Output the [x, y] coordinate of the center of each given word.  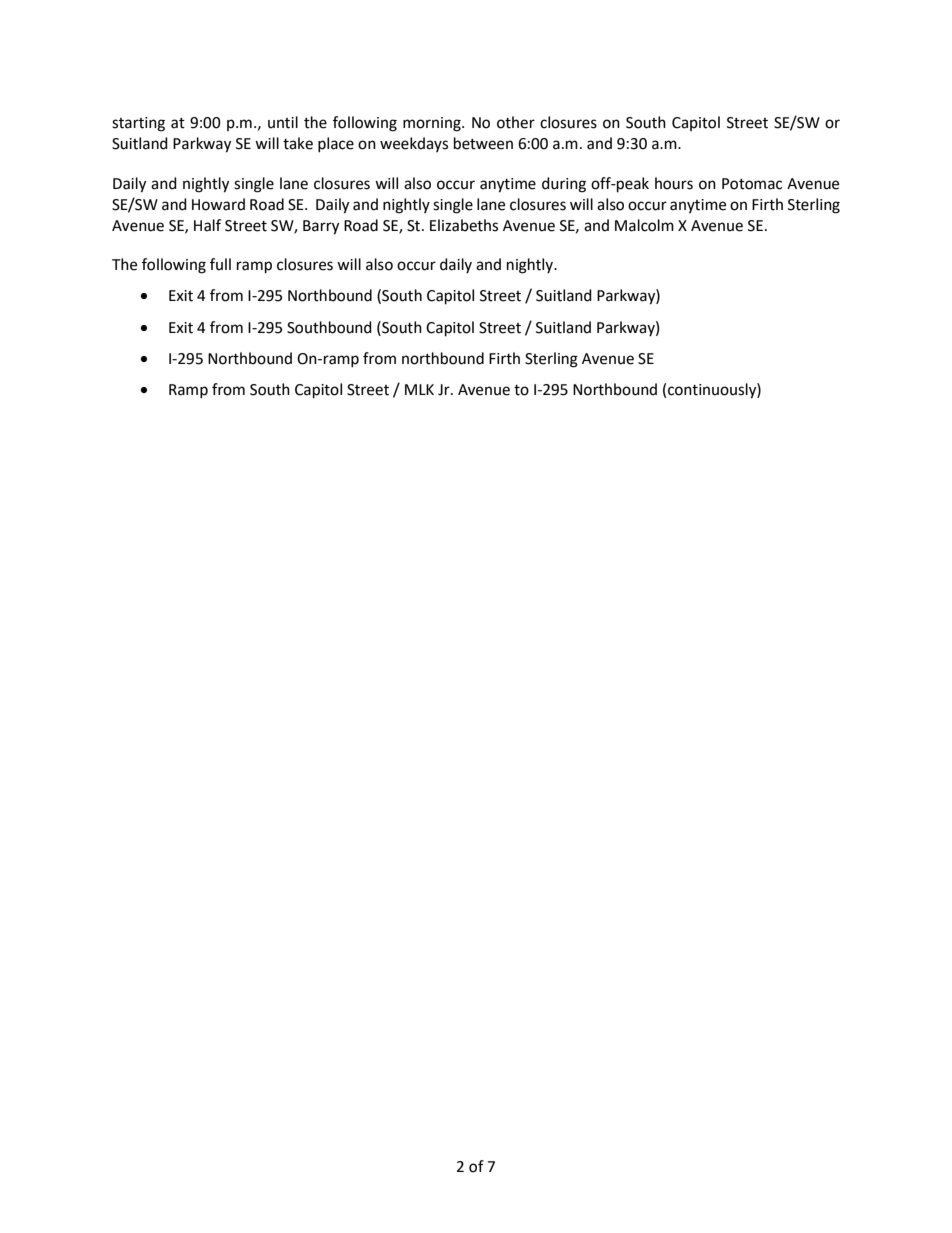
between [483, 143]
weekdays [414, 144]
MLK [419, 389]
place [336, 144]
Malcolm [644, 225]
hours [674, 183]
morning [433, 124]
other [516, 122]
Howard [218, 204]
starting [138, 124]
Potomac [752, 184]
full [220, 264]
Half [207, 225]
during [564, 185]
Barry [321, 227]
